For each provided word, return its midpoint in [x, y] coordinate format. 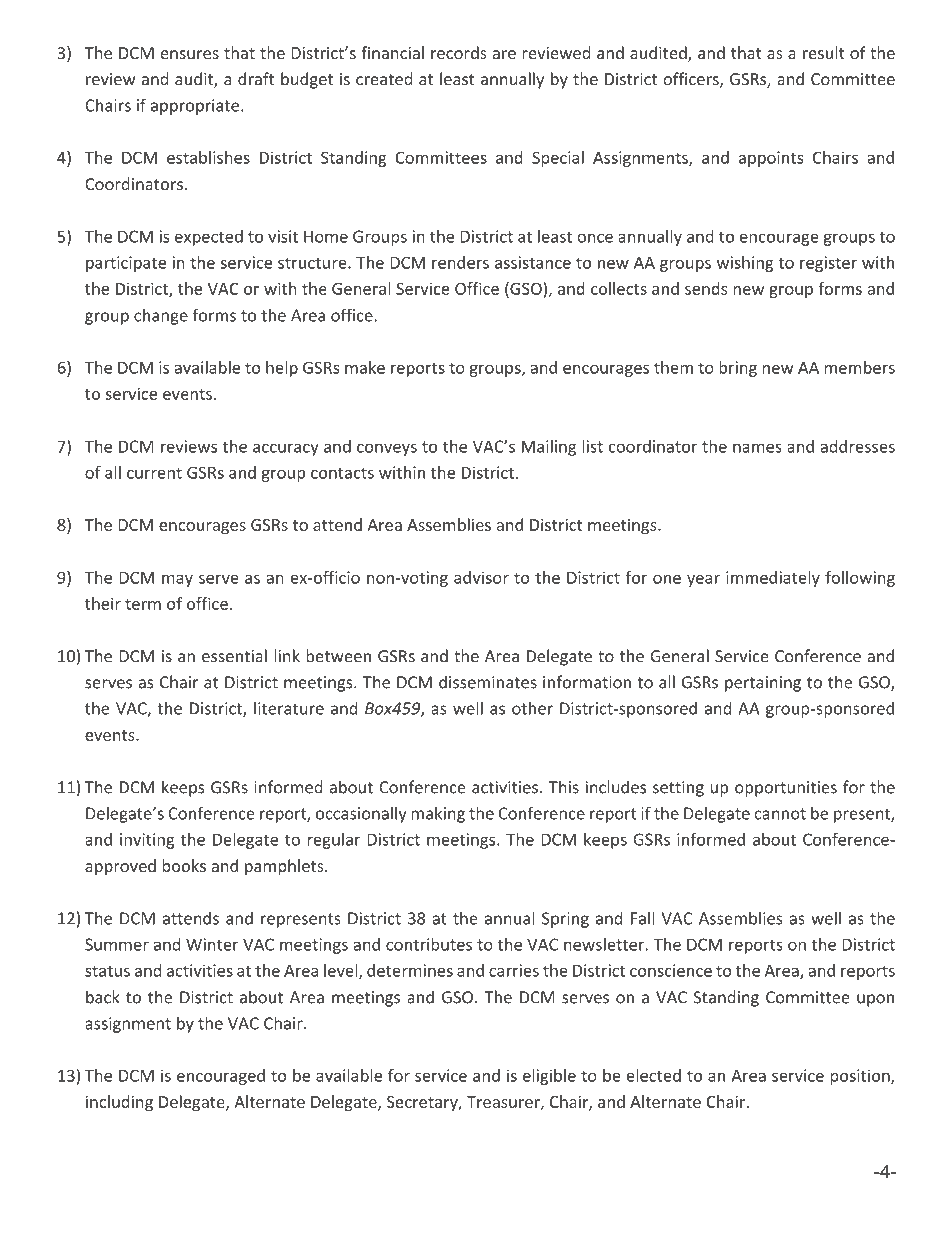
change [161, 316]
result [824, 52]
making [438, 814]
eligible [549, 1077]
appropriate [196, 107]
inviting [147, 841]
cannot [780, 814]
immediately [773, 579]
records [459, 52]
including [119, 1103]
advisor [481, 577]
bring [738, 369]
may [177, 581]
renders [460, 262]
